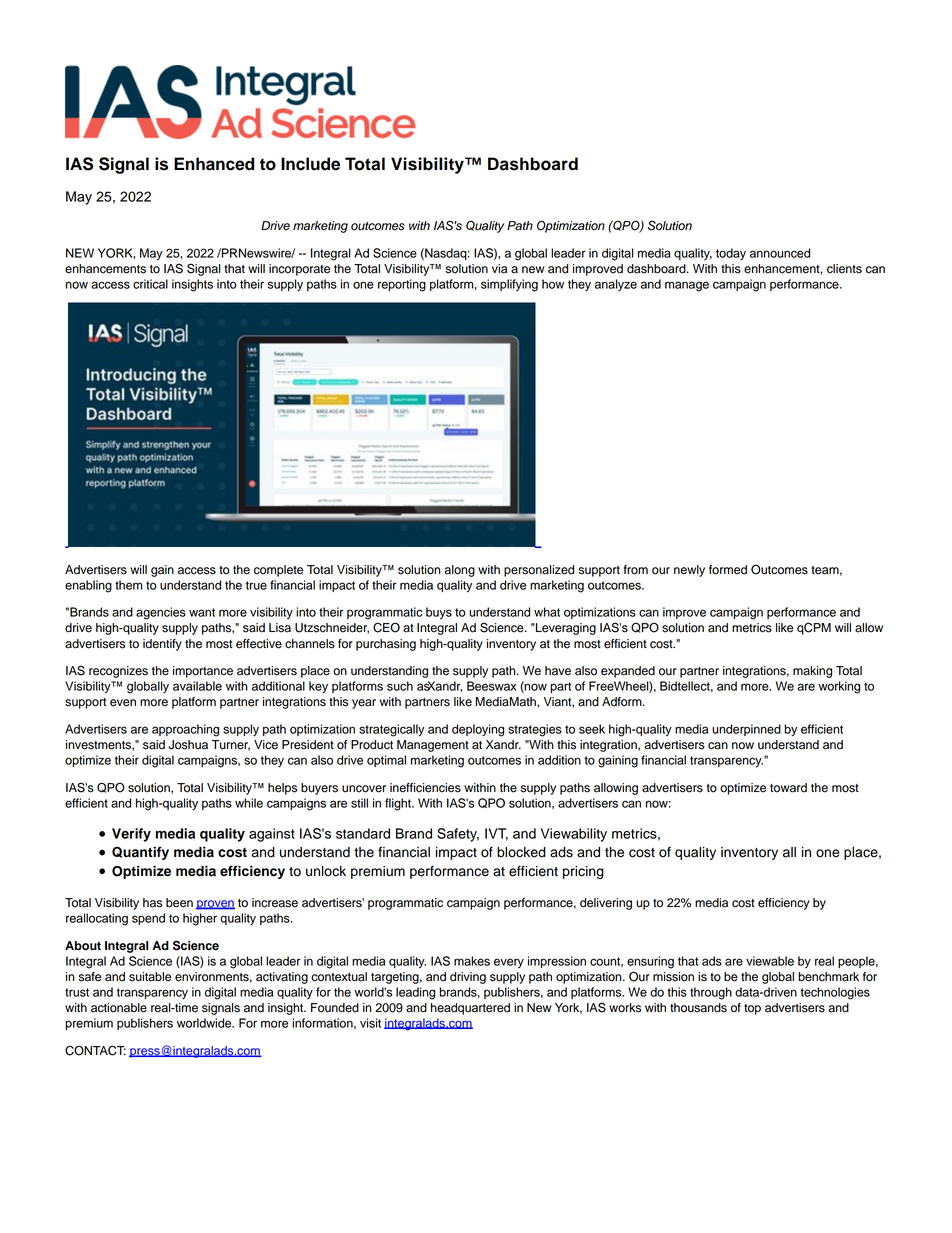 This image has width=952, height=1233. I want to click on inefficiencies, so click(425, 788).
